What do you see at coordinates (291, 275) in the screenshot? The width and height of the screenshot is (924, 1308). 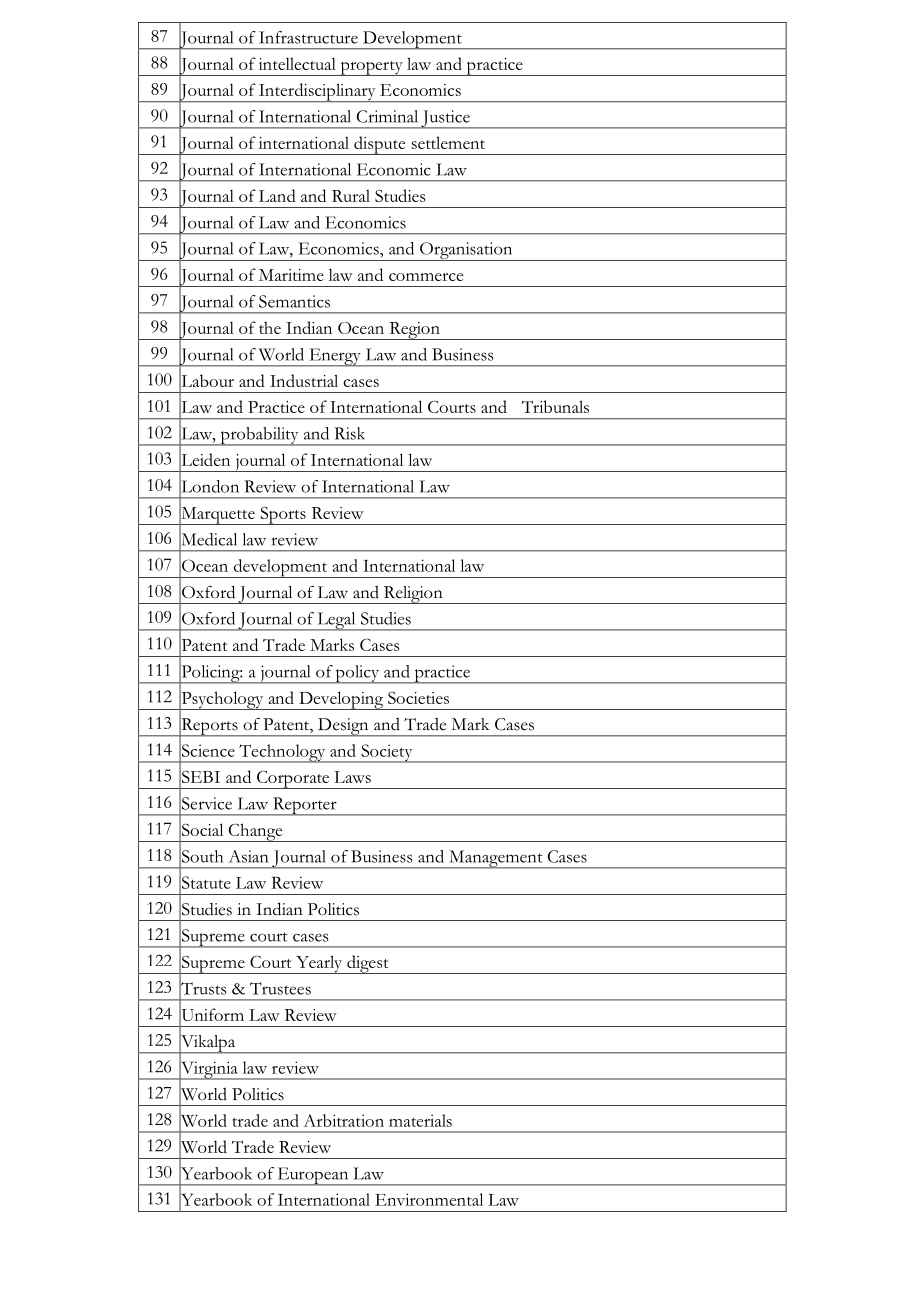 I see `Maritime` at bounding box center [291, 275].
